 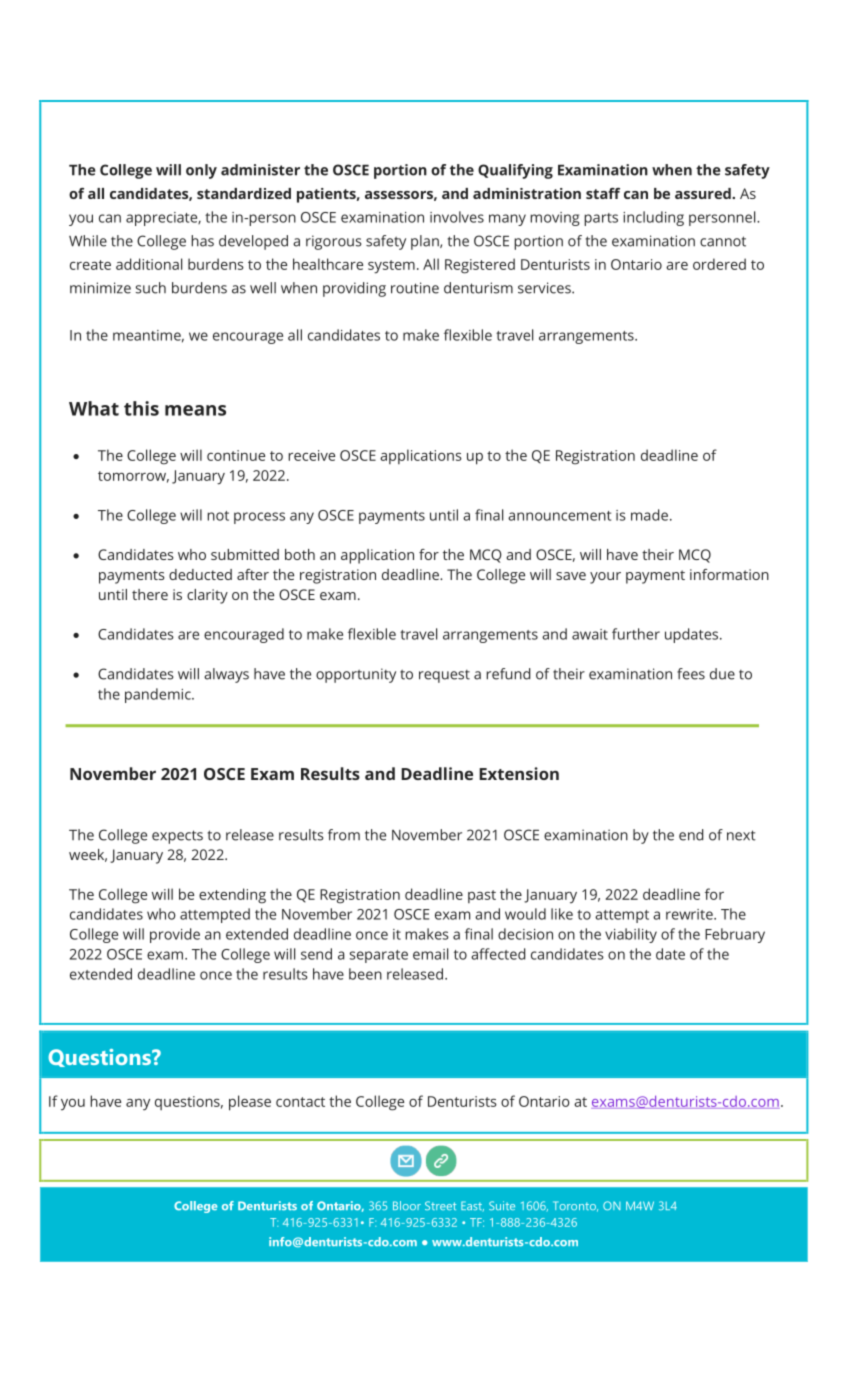 I want to click on appreciate, so click(x=163, y=219).
